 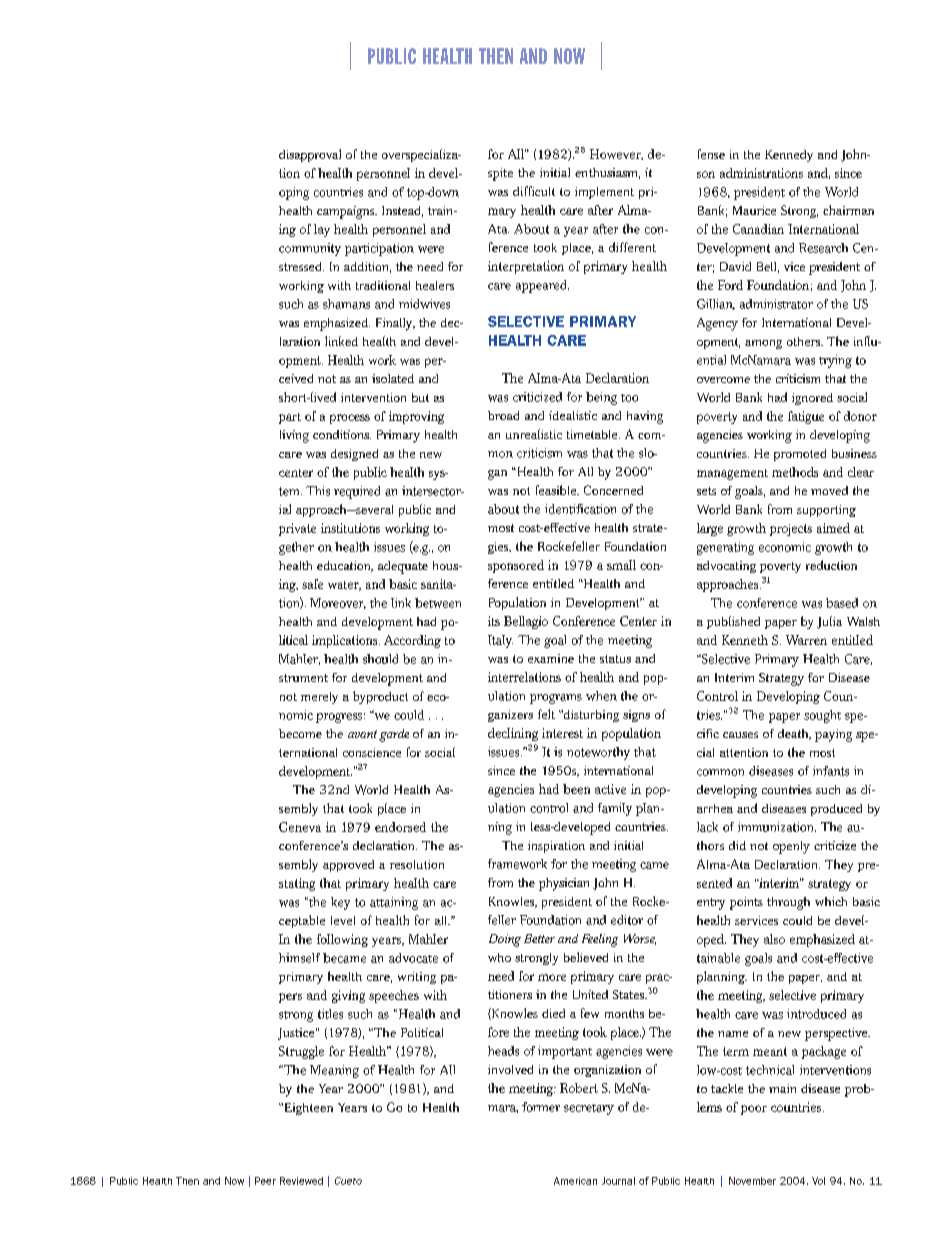 I want to click on Warren, so click(x=806, y=640).
